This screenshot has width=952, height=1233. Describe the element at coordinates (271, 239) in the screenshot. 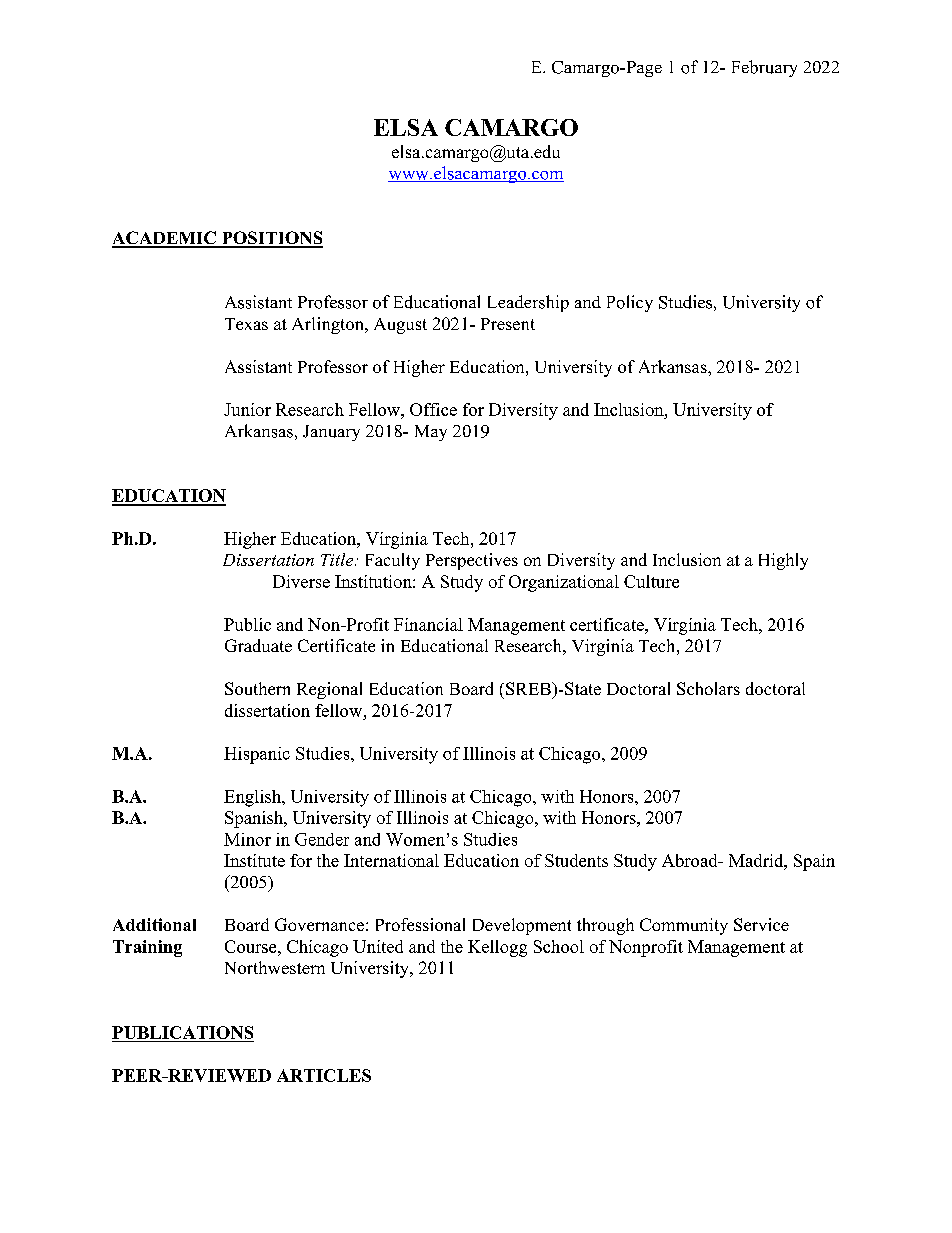

I see `POSITIONS` at that location.
